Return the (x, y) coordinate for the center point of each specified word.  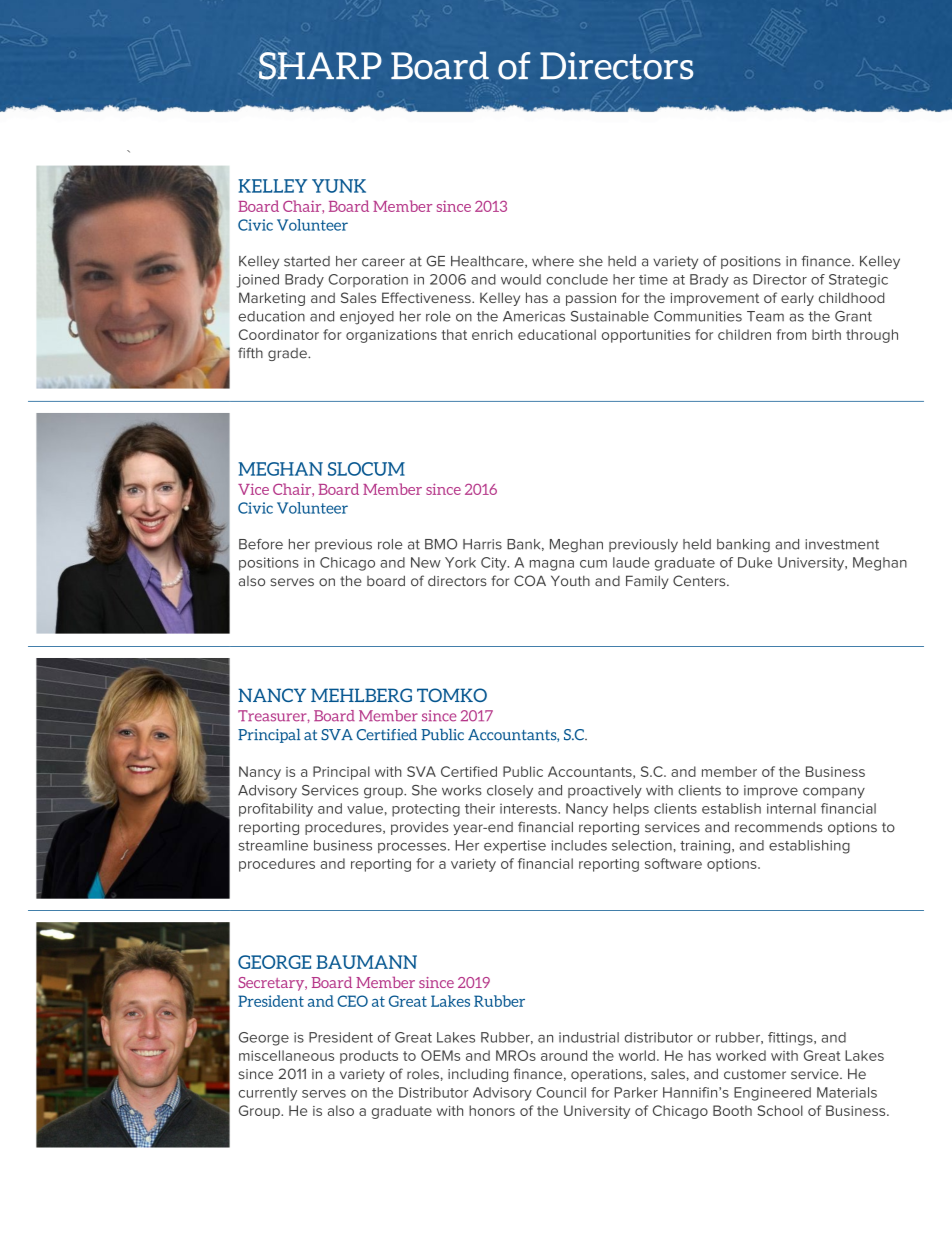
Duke (755, 562)
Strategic (858, 281)
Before (261, 544)
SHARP (320, 66)
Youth (570, 580)
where (553, 261)
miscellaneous (286, 1055)
